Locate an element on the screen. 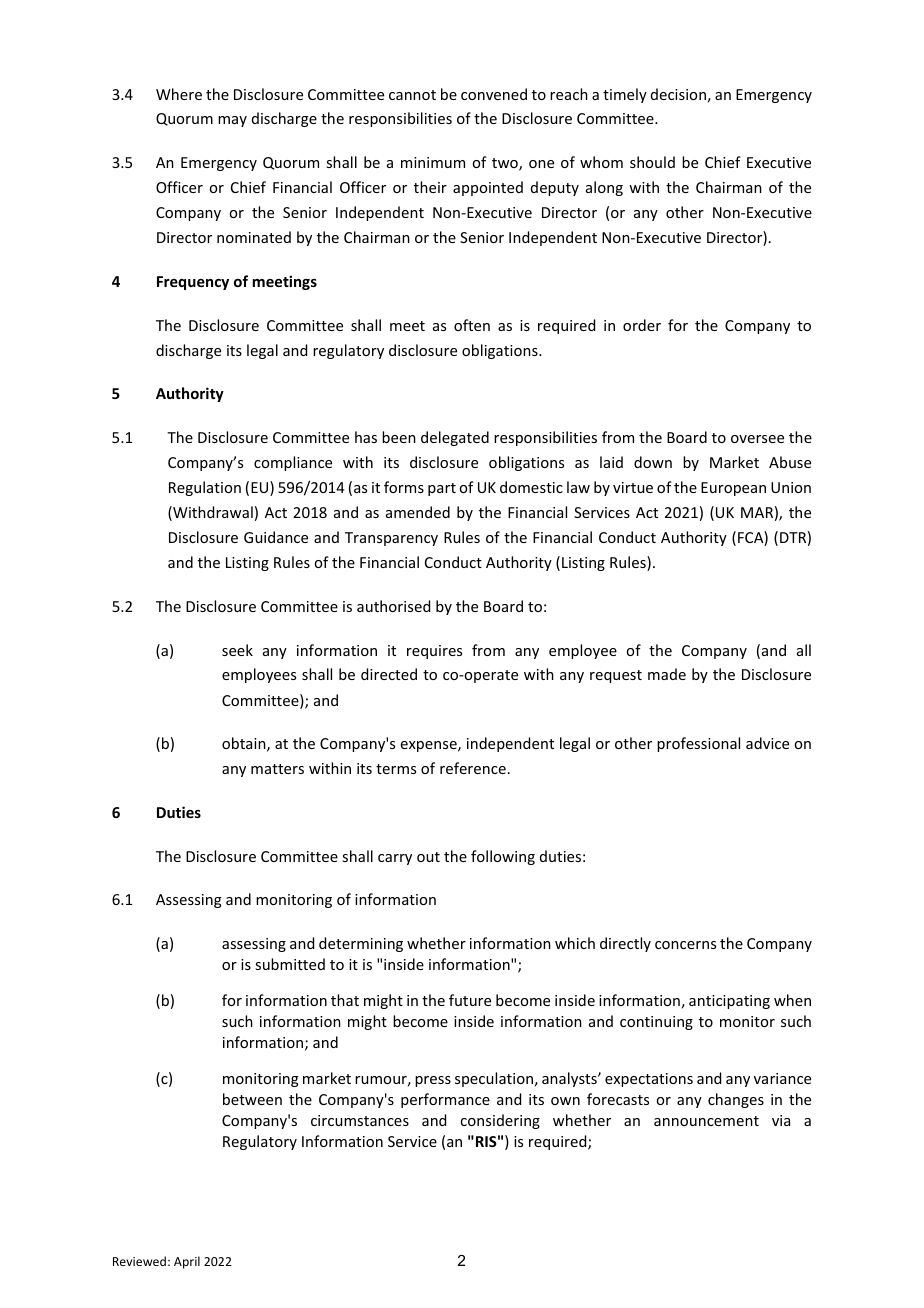  April is located at coordinates (187, 1262).
